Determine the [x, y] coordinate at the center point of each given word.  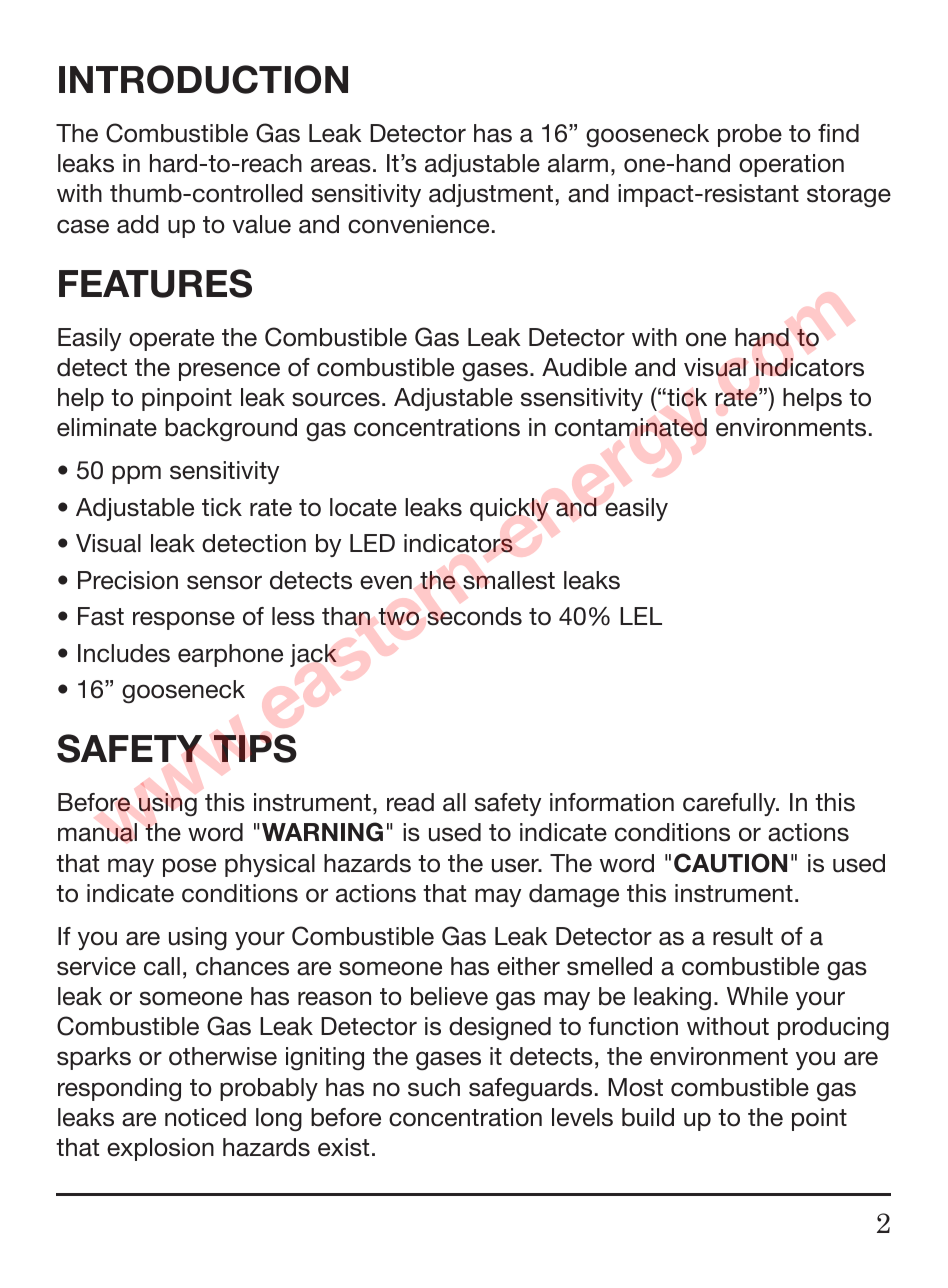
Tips [255, 748]
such [434, 1087]
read [410, 802]
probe [750, 135]
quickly [509, 509]
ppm [136, 474]
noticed [205, 1117]
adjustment [491, 195]
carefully [730, 804]
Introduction [203, 79]
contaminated [631, 427]
